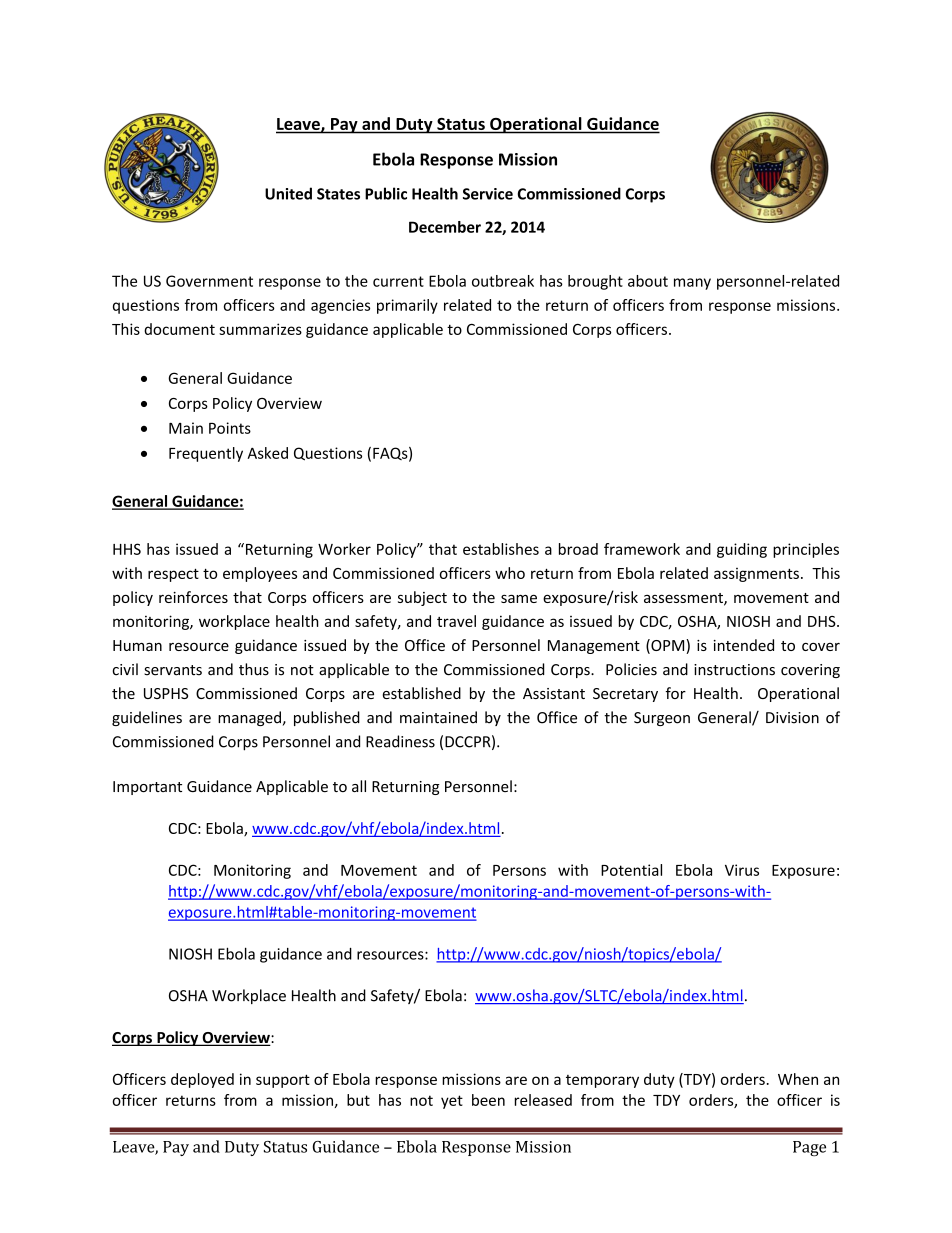 Image resolution: width=952 pixels, height=1233 pixels. What do you see at coordinates (501, 549) in the document?
I see `establishes` at bounding box center [501, 549].
